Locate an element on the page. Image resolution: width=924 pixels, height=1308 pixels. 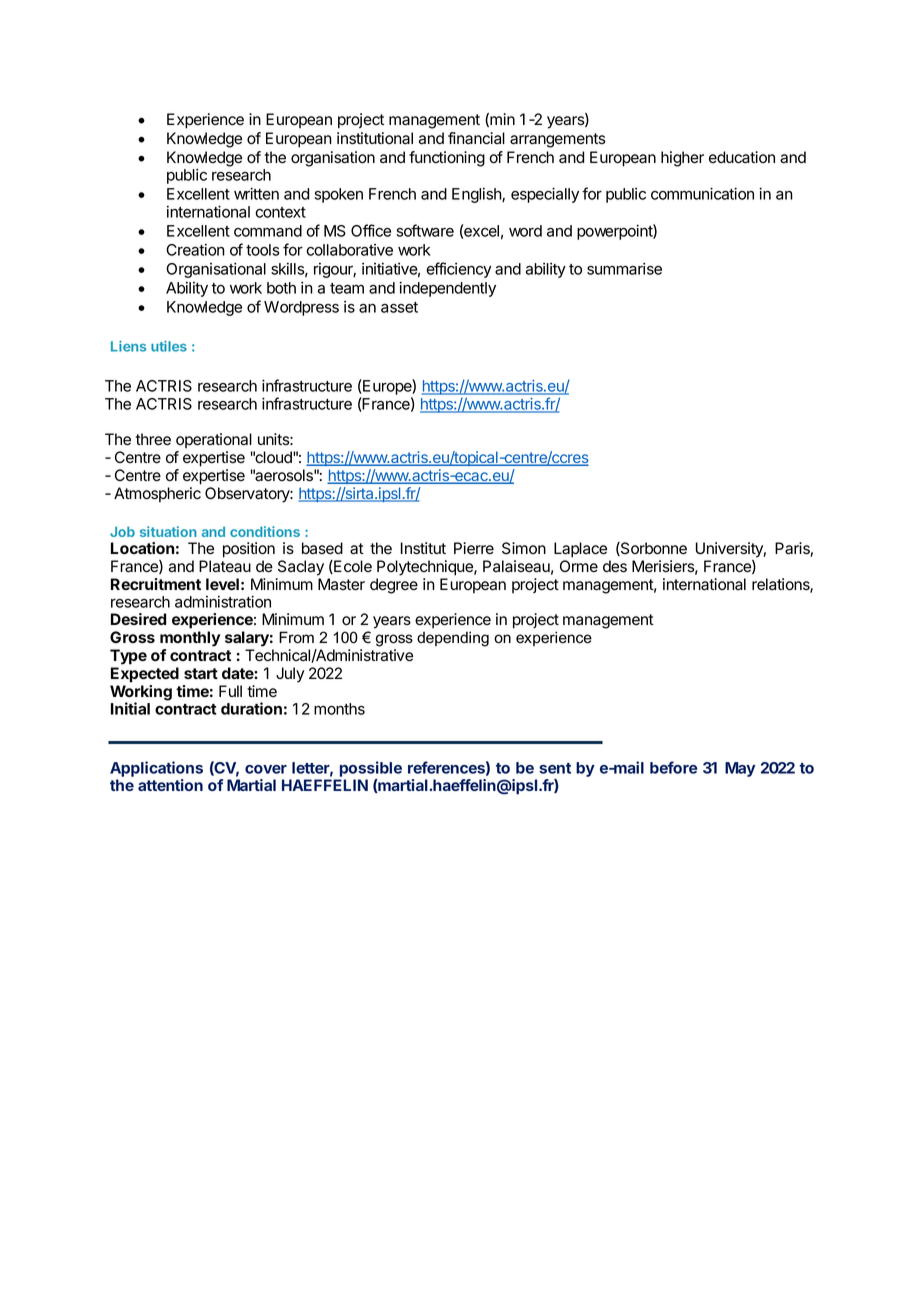
possible is located at coordinates (371, 769).
